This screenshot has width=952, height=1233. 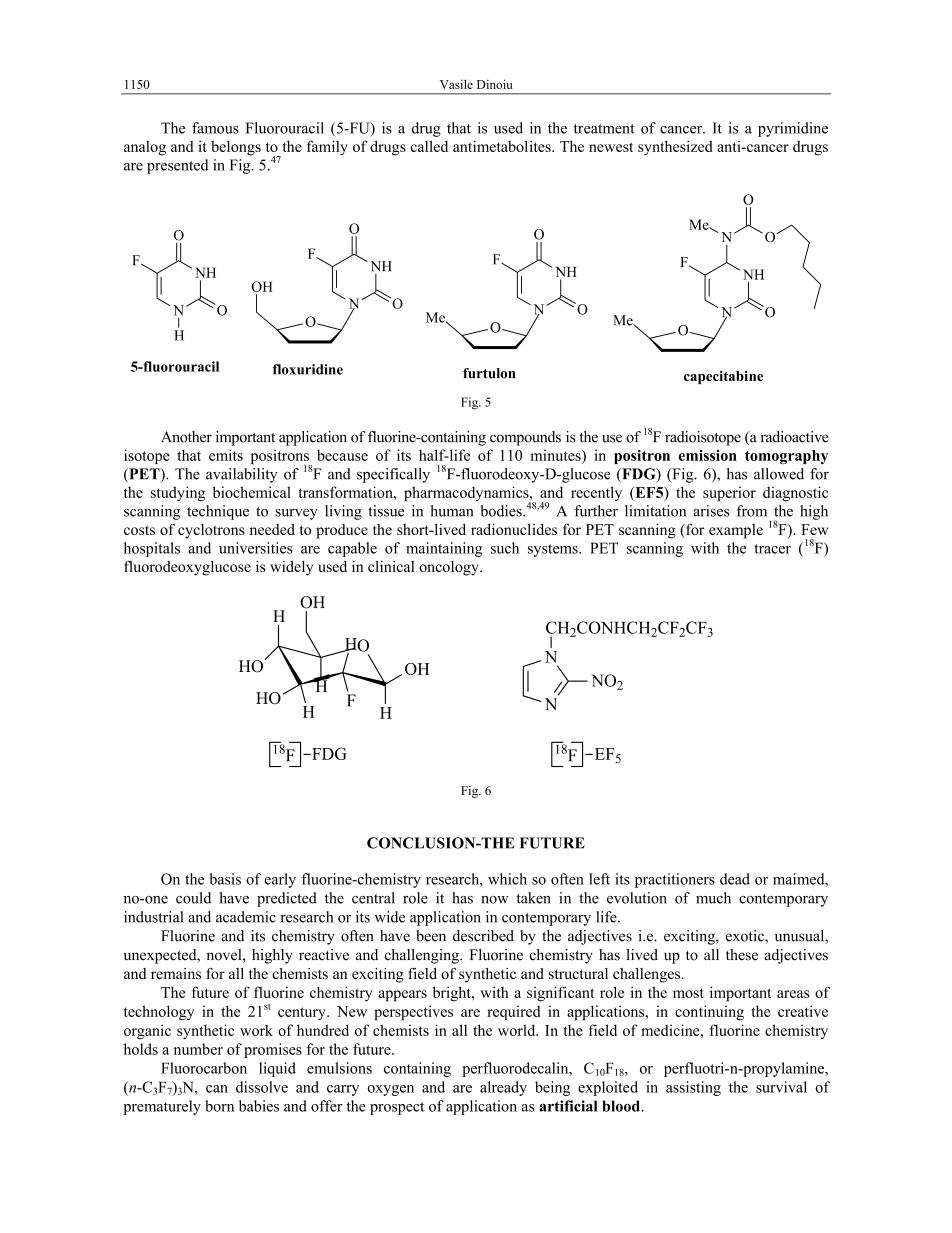 I want to click on dead, so click(x=735, y=879).
